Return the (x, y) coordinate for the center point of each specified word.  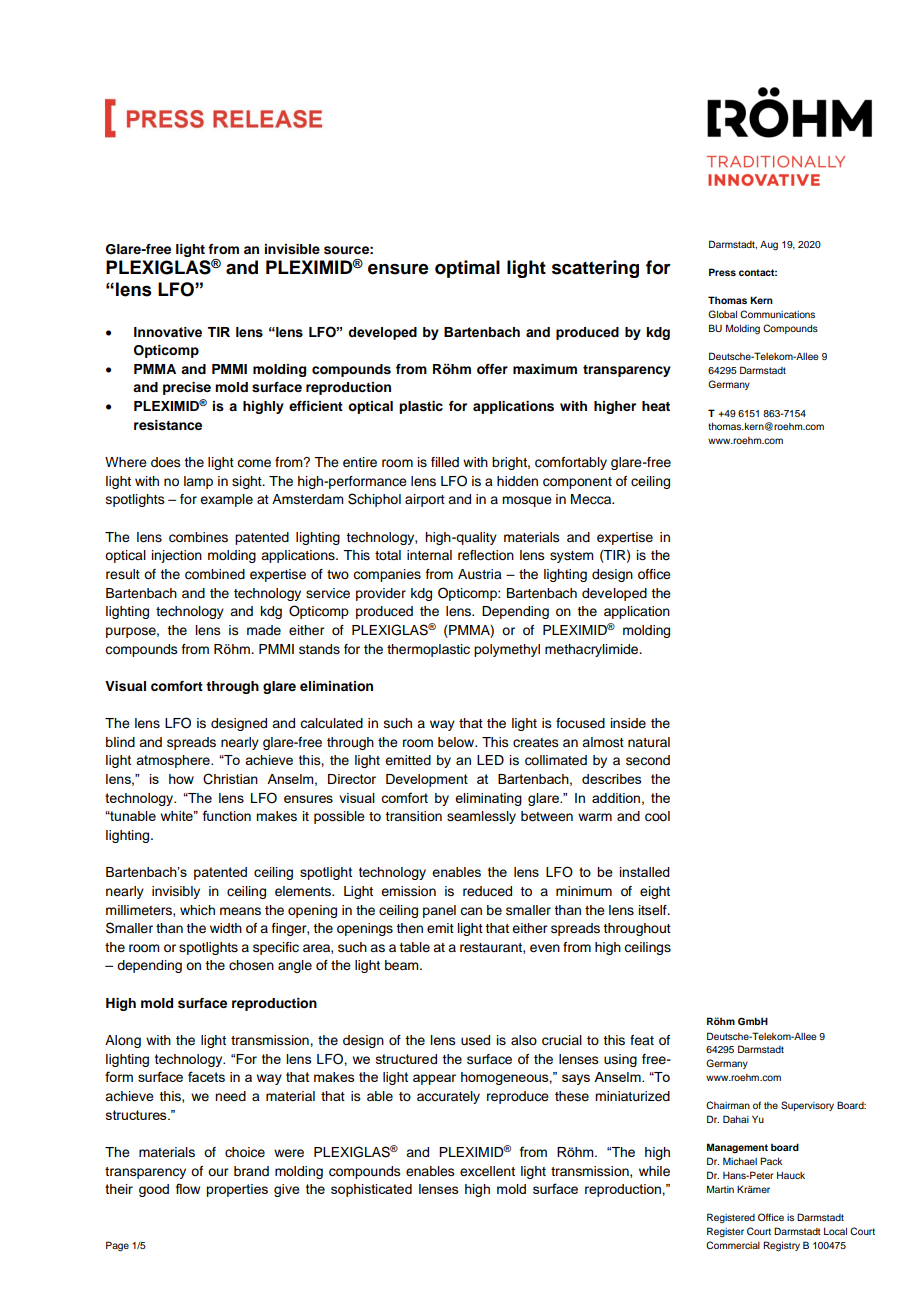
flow (188, 1188)
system (572, 557)
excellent (487, 1171)
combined (215, 574)
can (471, 911)
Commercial (733, 1245)
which (197, 910)
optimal (467, 269)
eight (655, 892)
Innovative (168, 332)
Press (722, 272)
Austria (480, 574)
